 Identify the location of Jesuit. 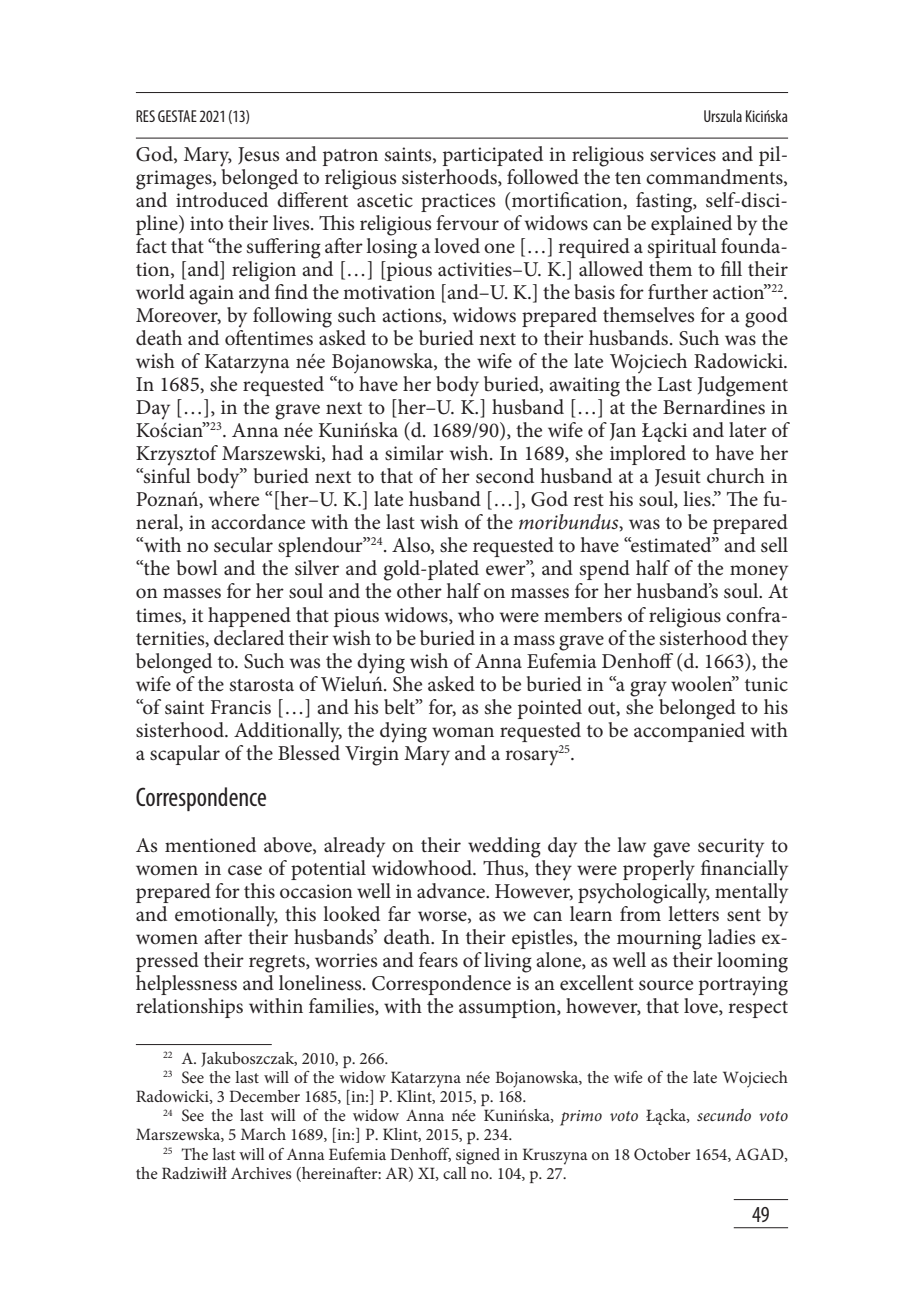
(678, 478).
